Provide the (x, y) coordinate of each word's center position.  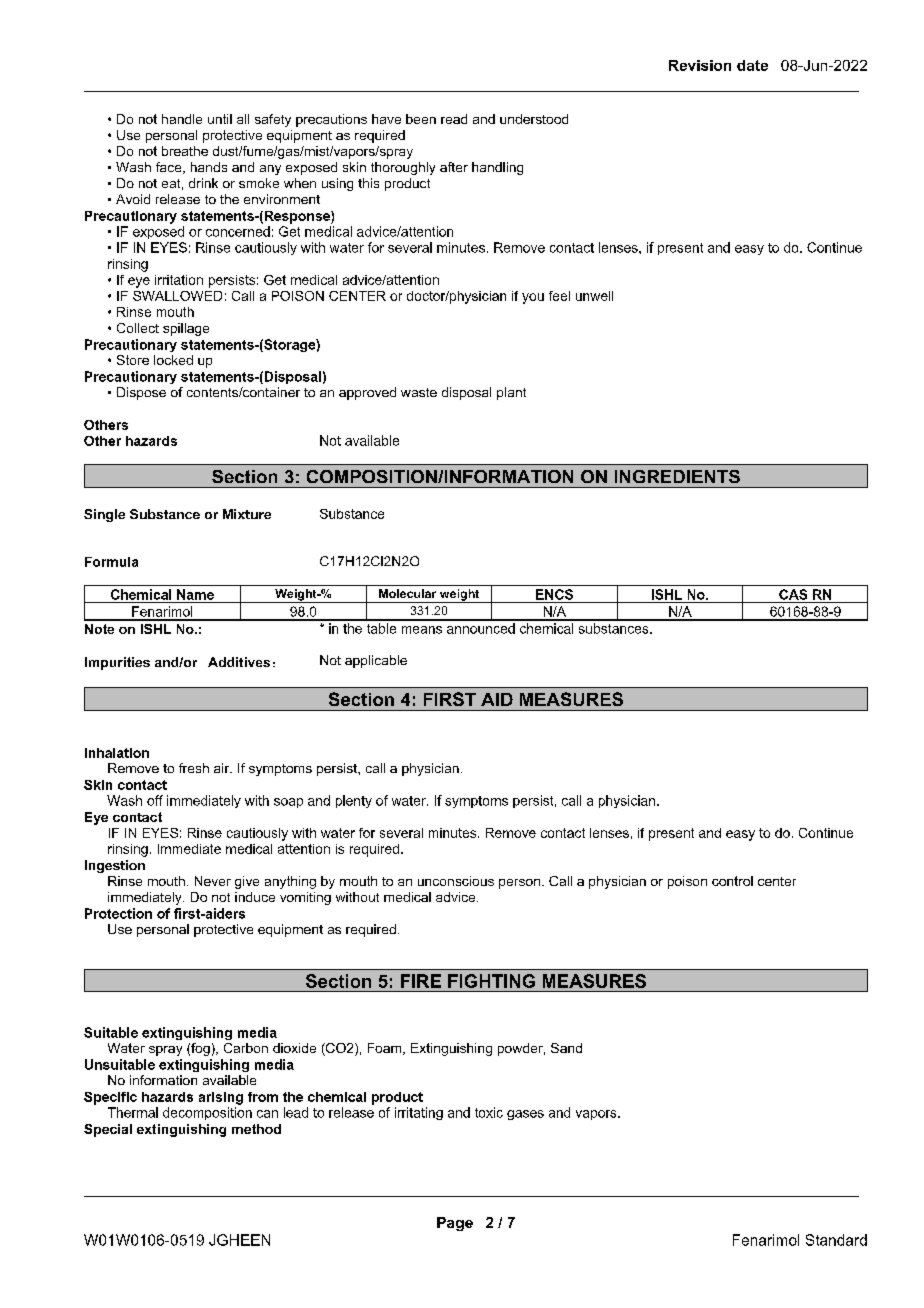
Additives (239, 662)
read (454, 119)
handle (182, 119)
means (422, 630)
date (752, 65)
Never (213, 881)
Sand (566, 1048)
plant (511, 393)
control (732, 881)
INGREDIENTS (677, 476)
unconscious (456, 881)
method (256, 1129)
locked (173, 360)
